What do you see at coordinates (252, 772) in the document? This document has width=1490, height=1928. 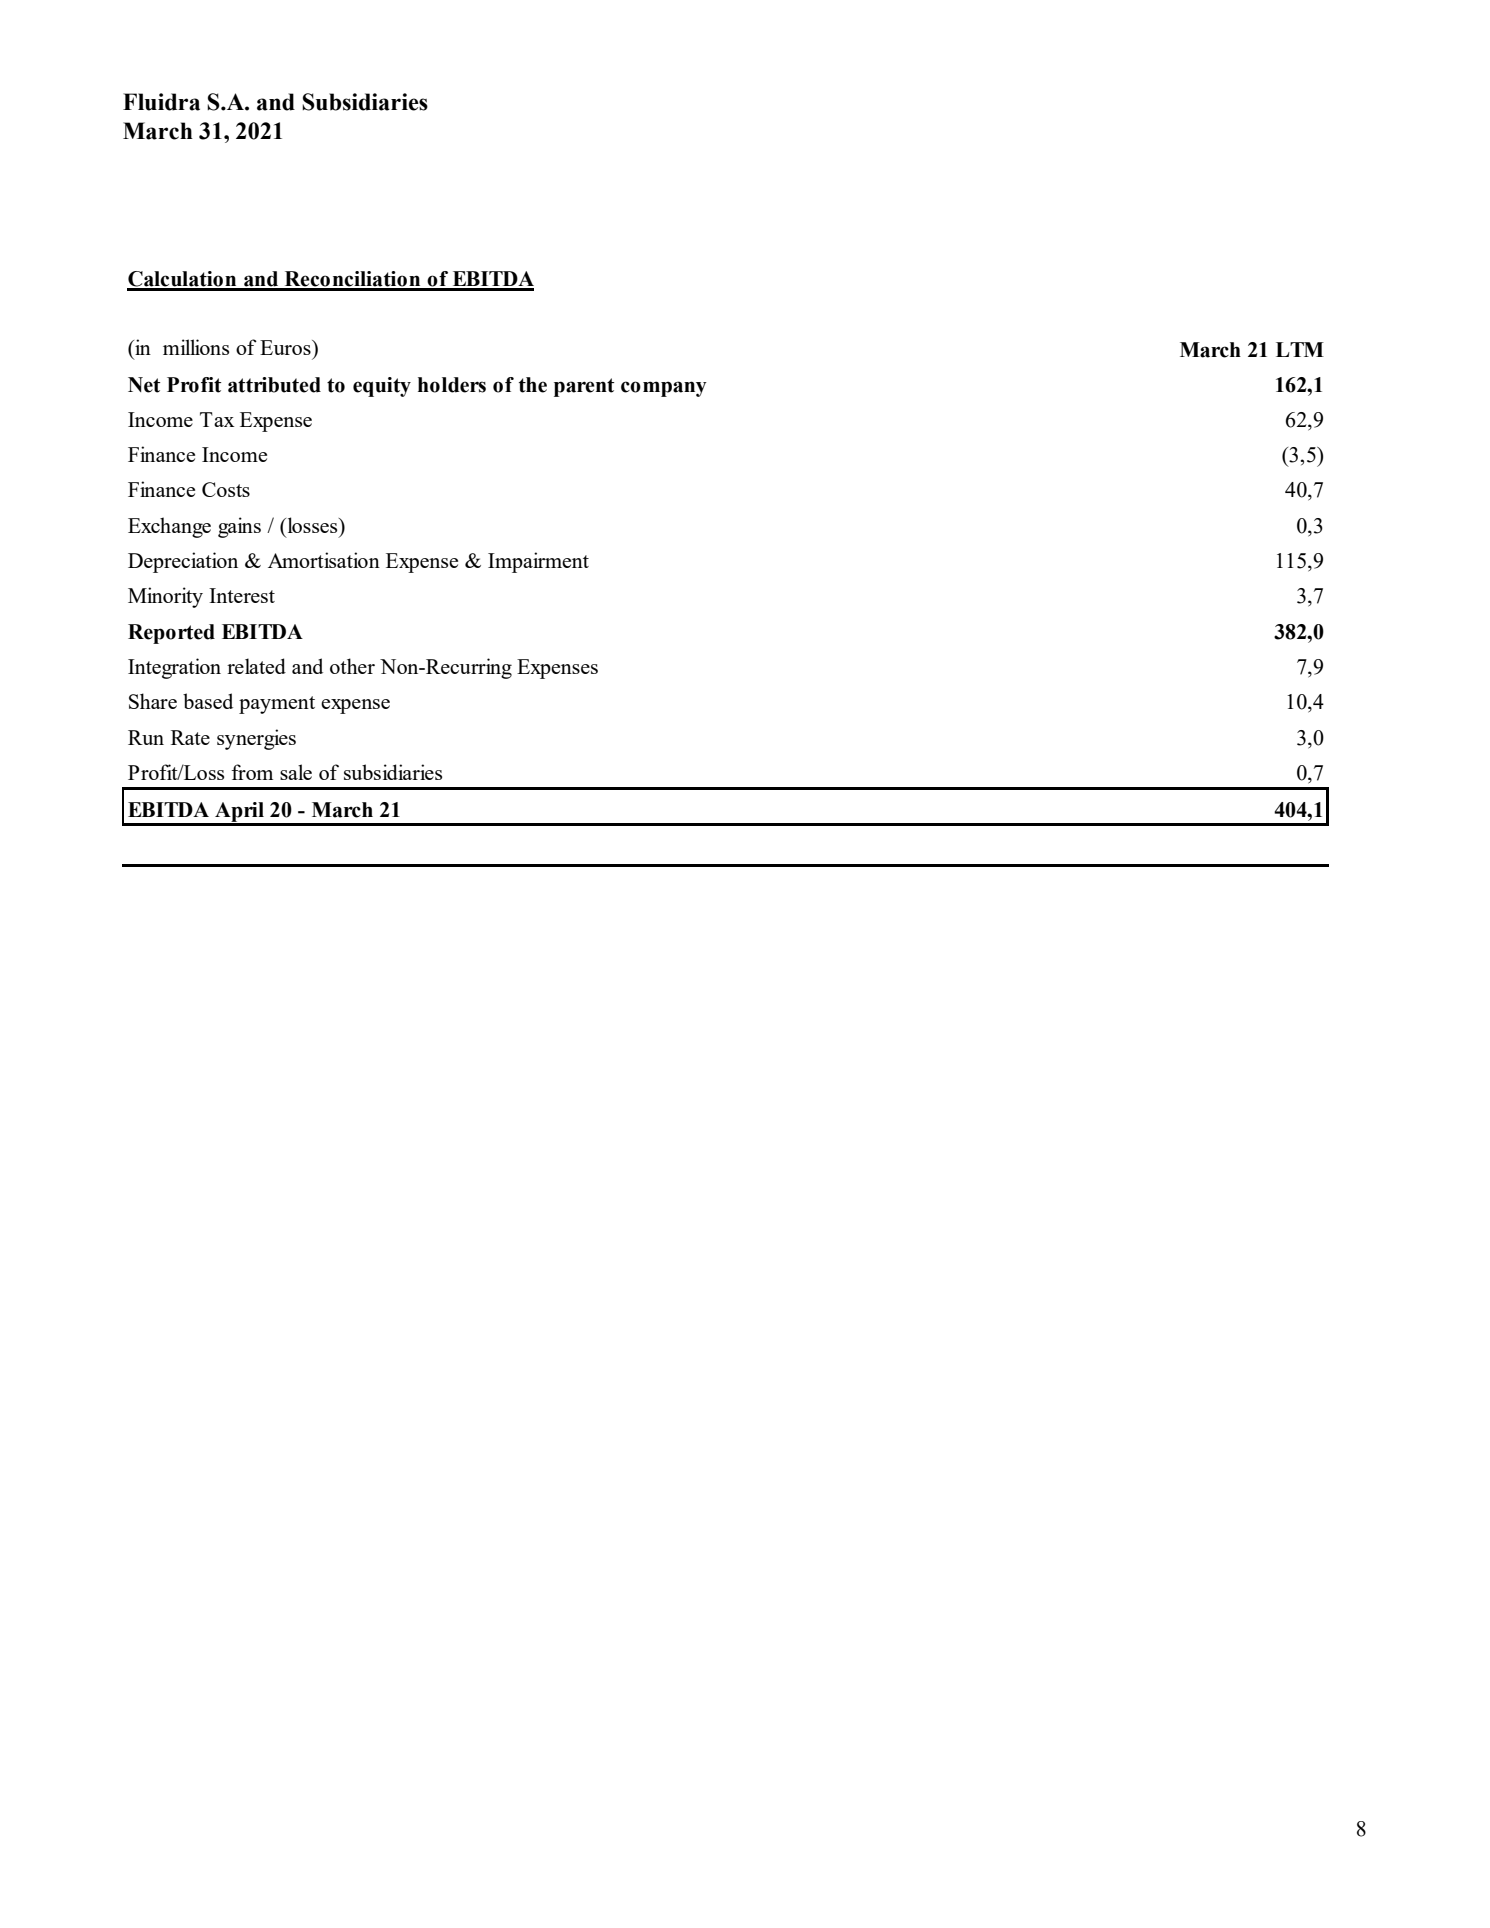 I see `from` at bounding box center [252, 772].
